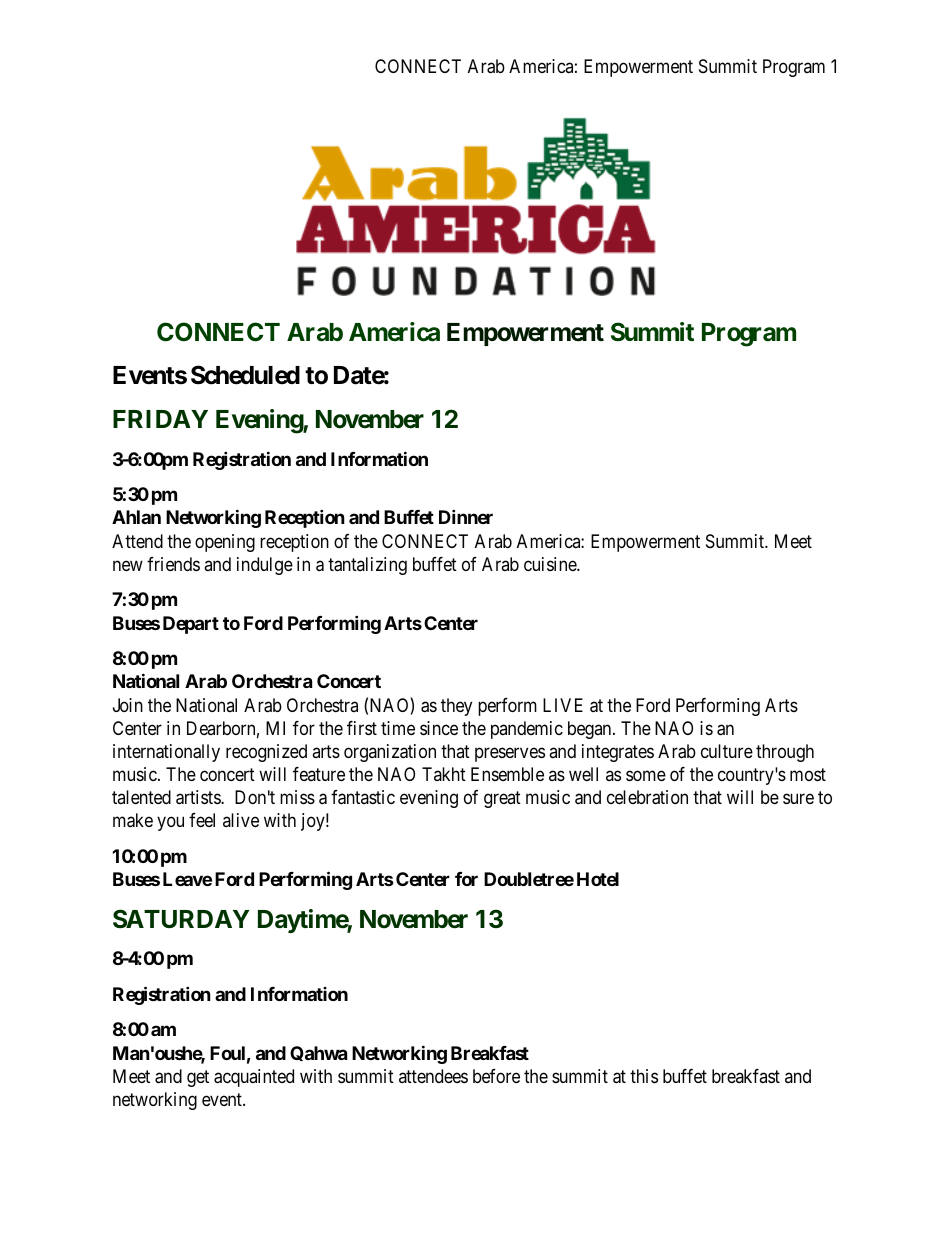 Image resolution: width=952 pixels, height=1233 pixels. Describe the element at coordinates (245, 375) in the document. I see `Scheduled` at that location.
